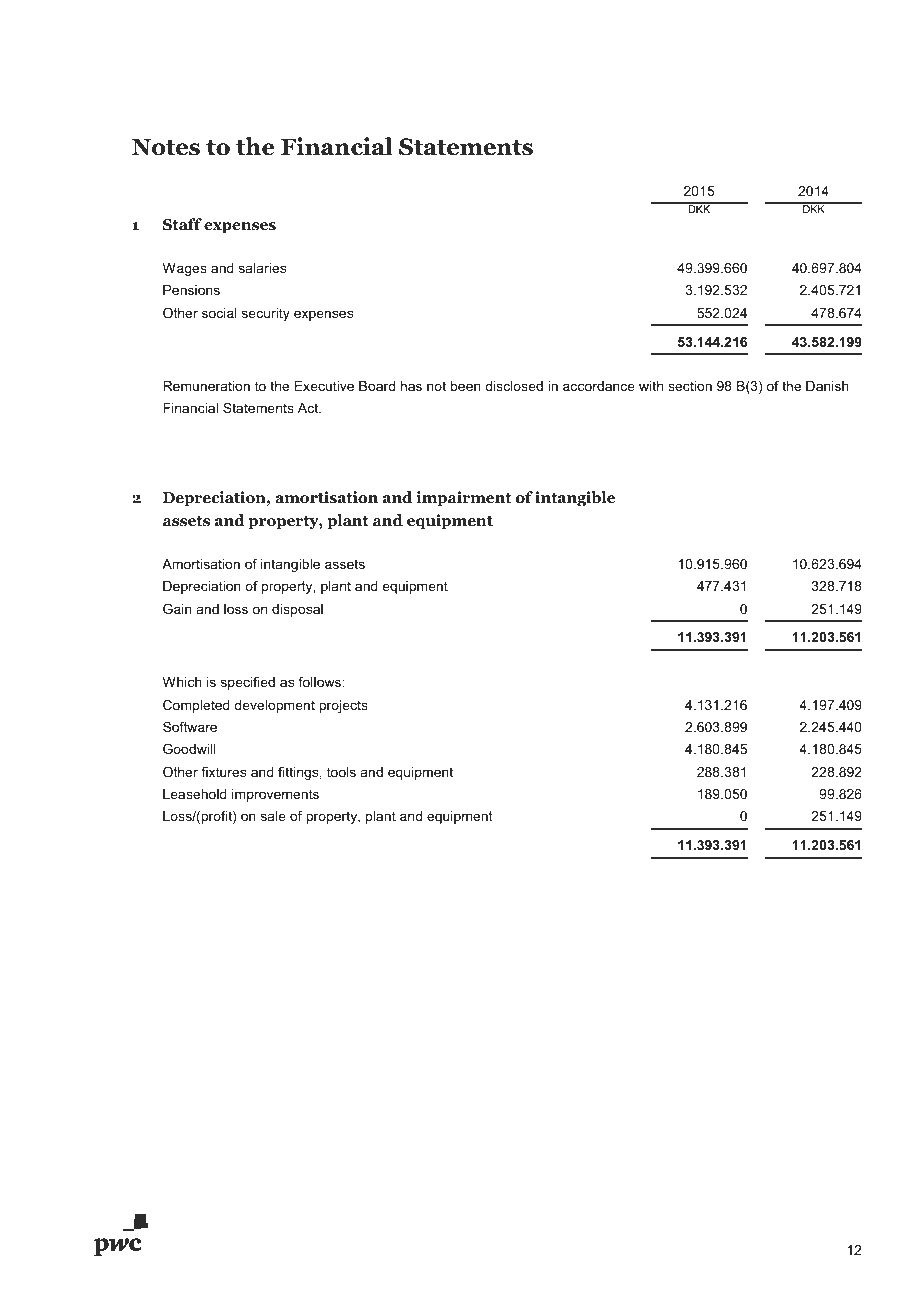  Describe the element at coordinates (275, 795) in the document. I see `improvements` at that location.
